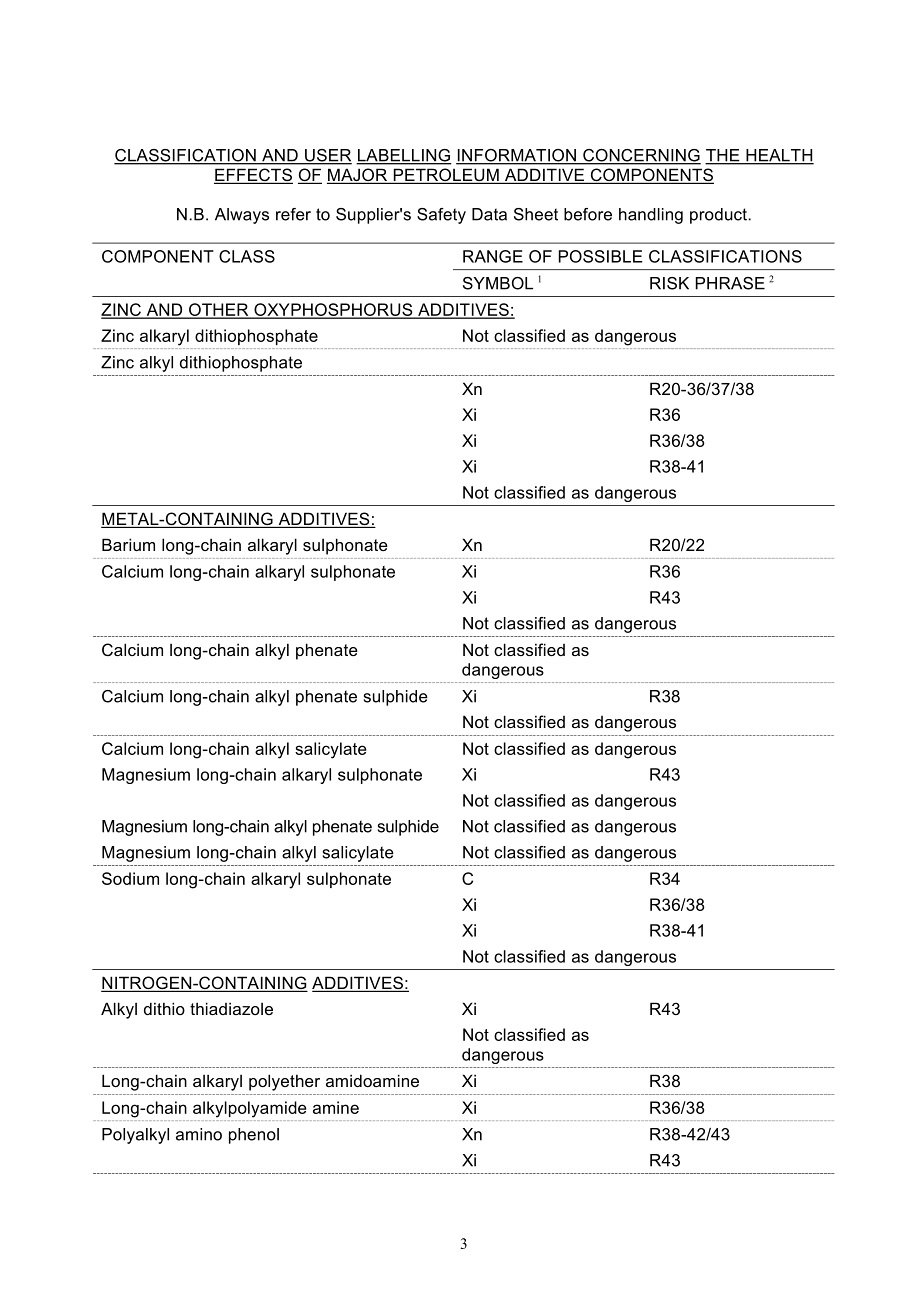 This screenshot has width=924, height=1308. Describe the element at coordinates (446, 176) in the screenshot. I see `PETROLEUM` at that location.
